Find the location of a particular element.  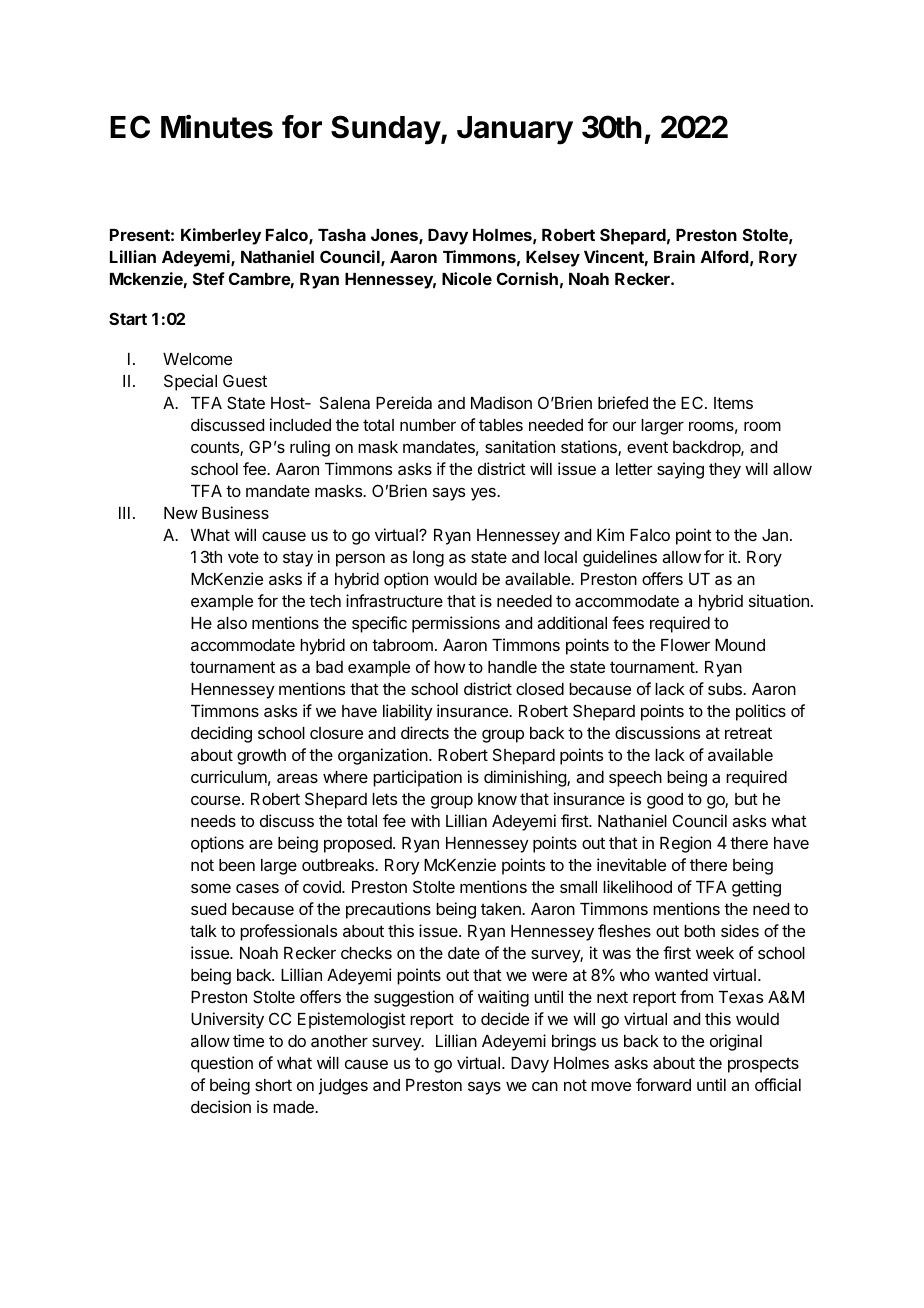

permissions is located at coordinates (456, 624).
